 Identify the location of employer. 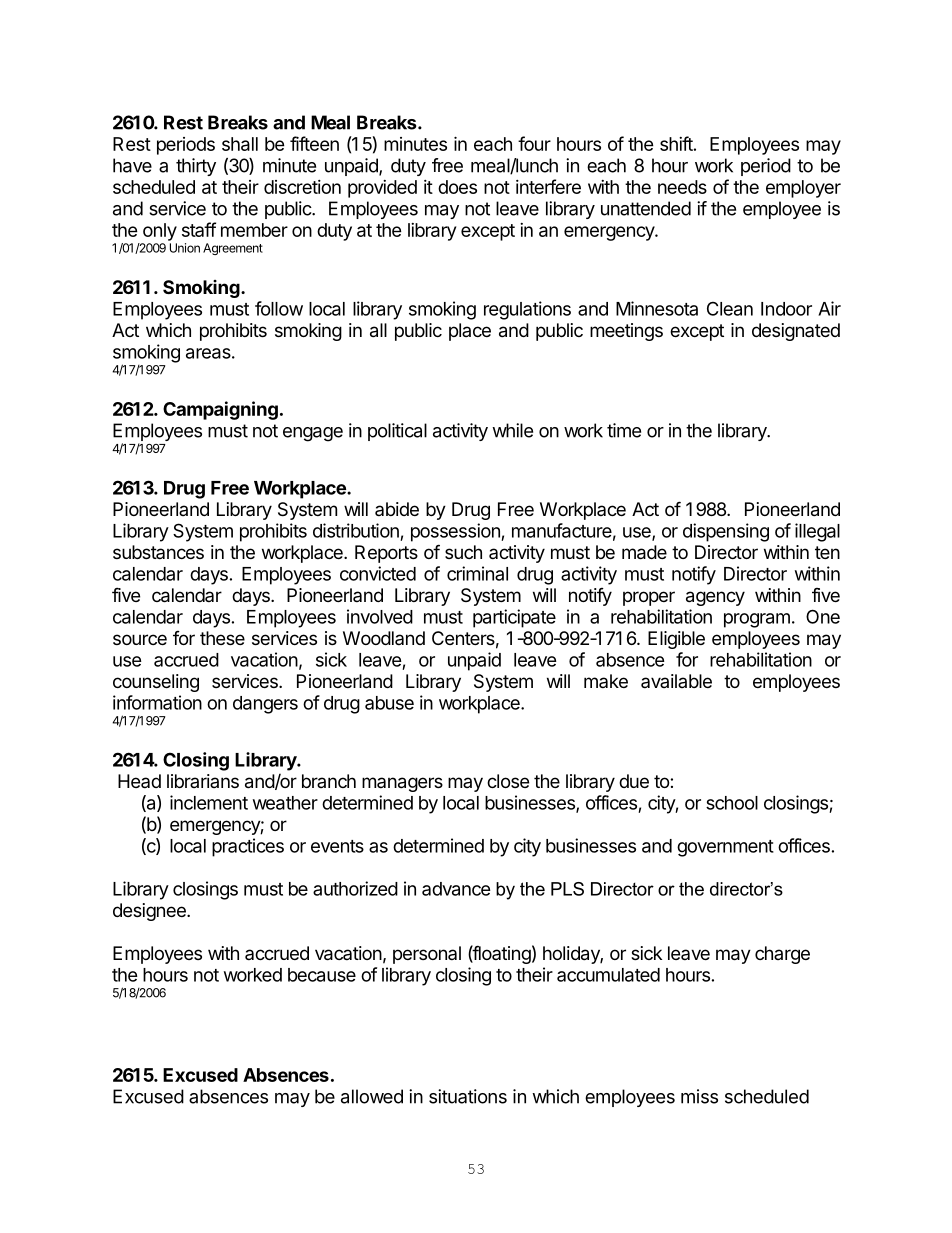
(803, 189).
